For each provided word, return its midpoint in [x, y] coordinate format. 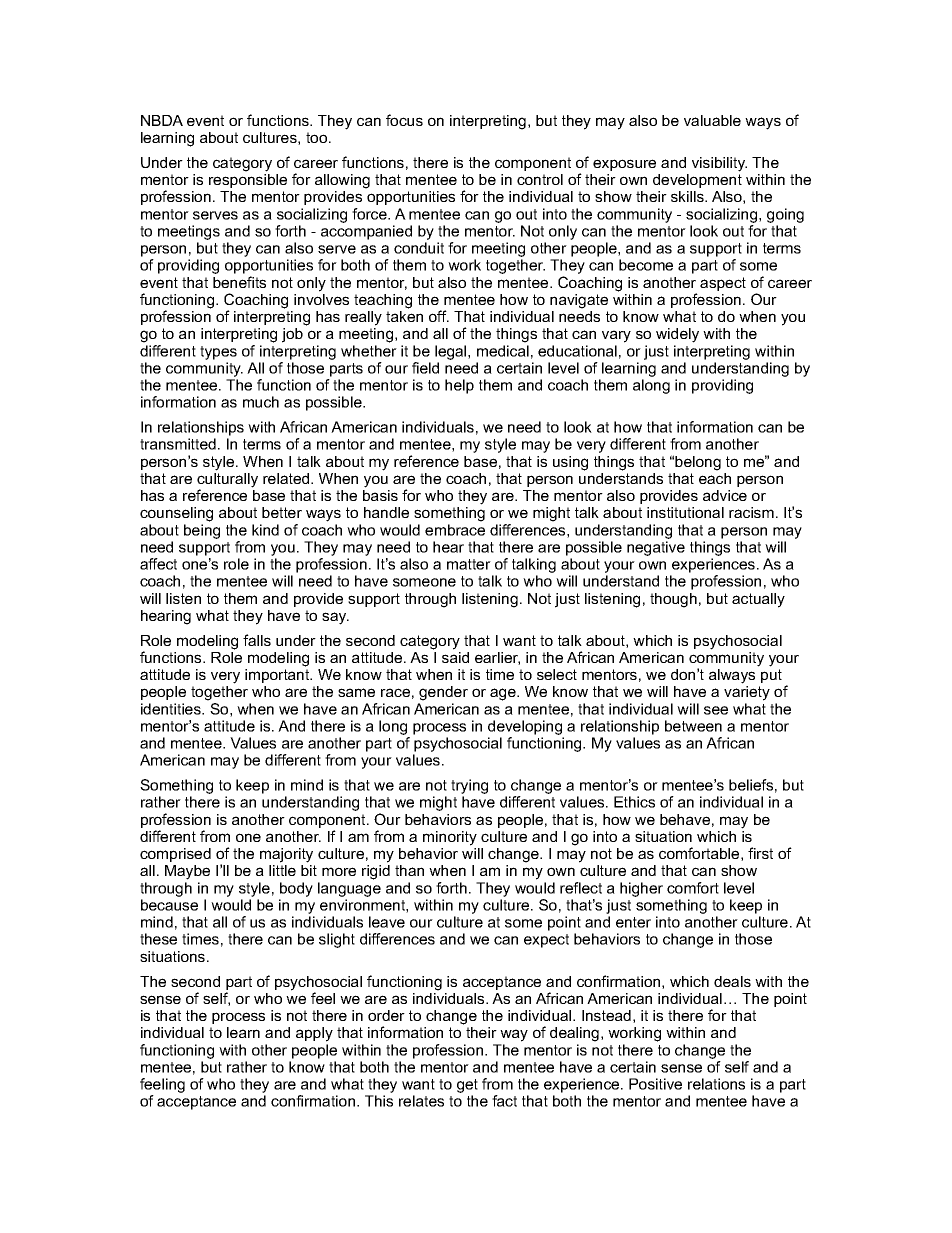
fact [504, 1101]
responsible [248, 181]
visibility [719, 164]
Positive [655, 1084]
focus [404, 120]
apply [314, 1034]
